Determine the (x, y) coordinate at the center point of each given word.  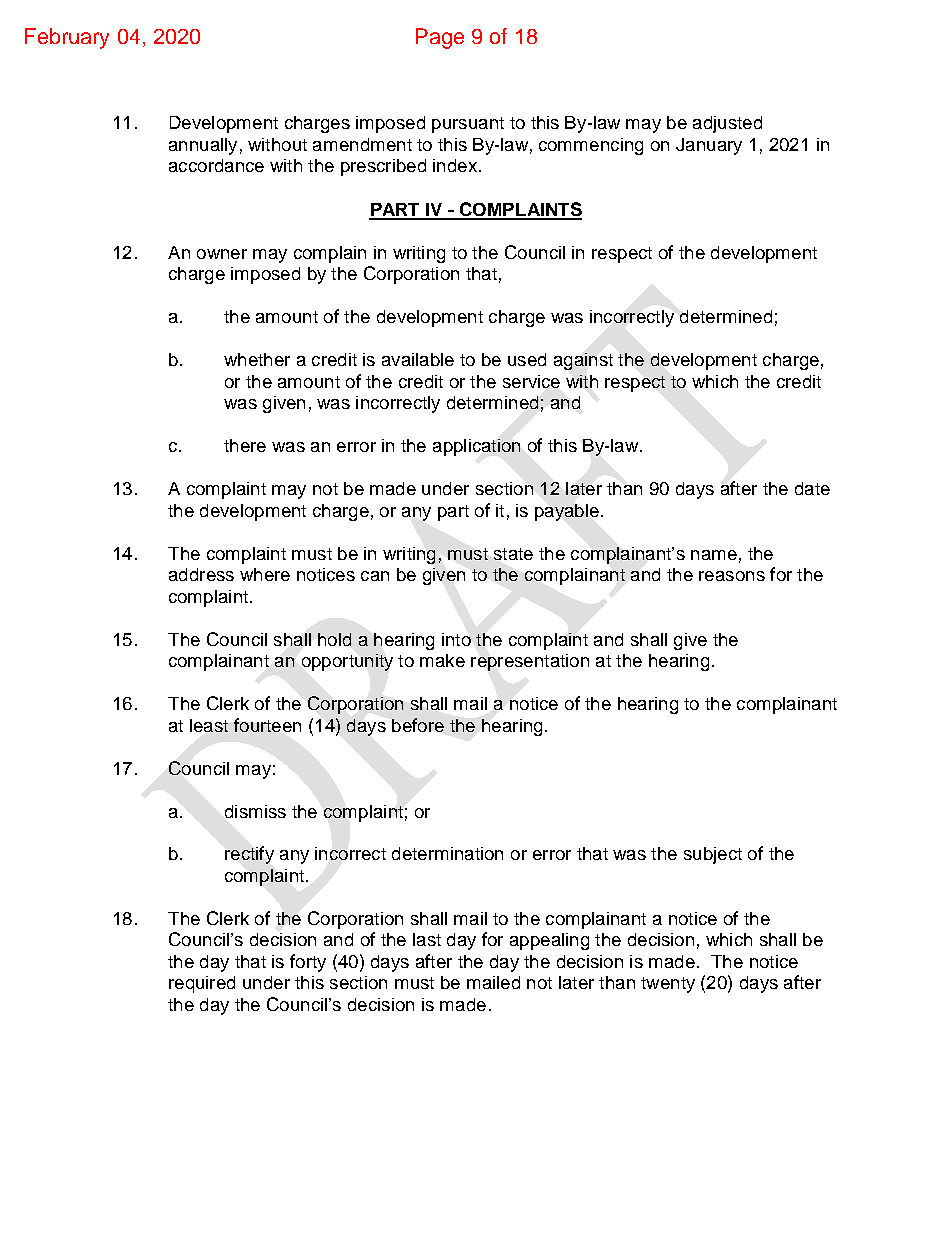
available (418, 359)
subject (713, 855)
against (583, 361)
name (714, 555)
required (202, 984)
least (209, 725)
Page (440, 38)
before (418, 725)
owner (222, 254)
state (513, 554)
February (67, 38)
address (201, 574)
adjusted (727, 124)
